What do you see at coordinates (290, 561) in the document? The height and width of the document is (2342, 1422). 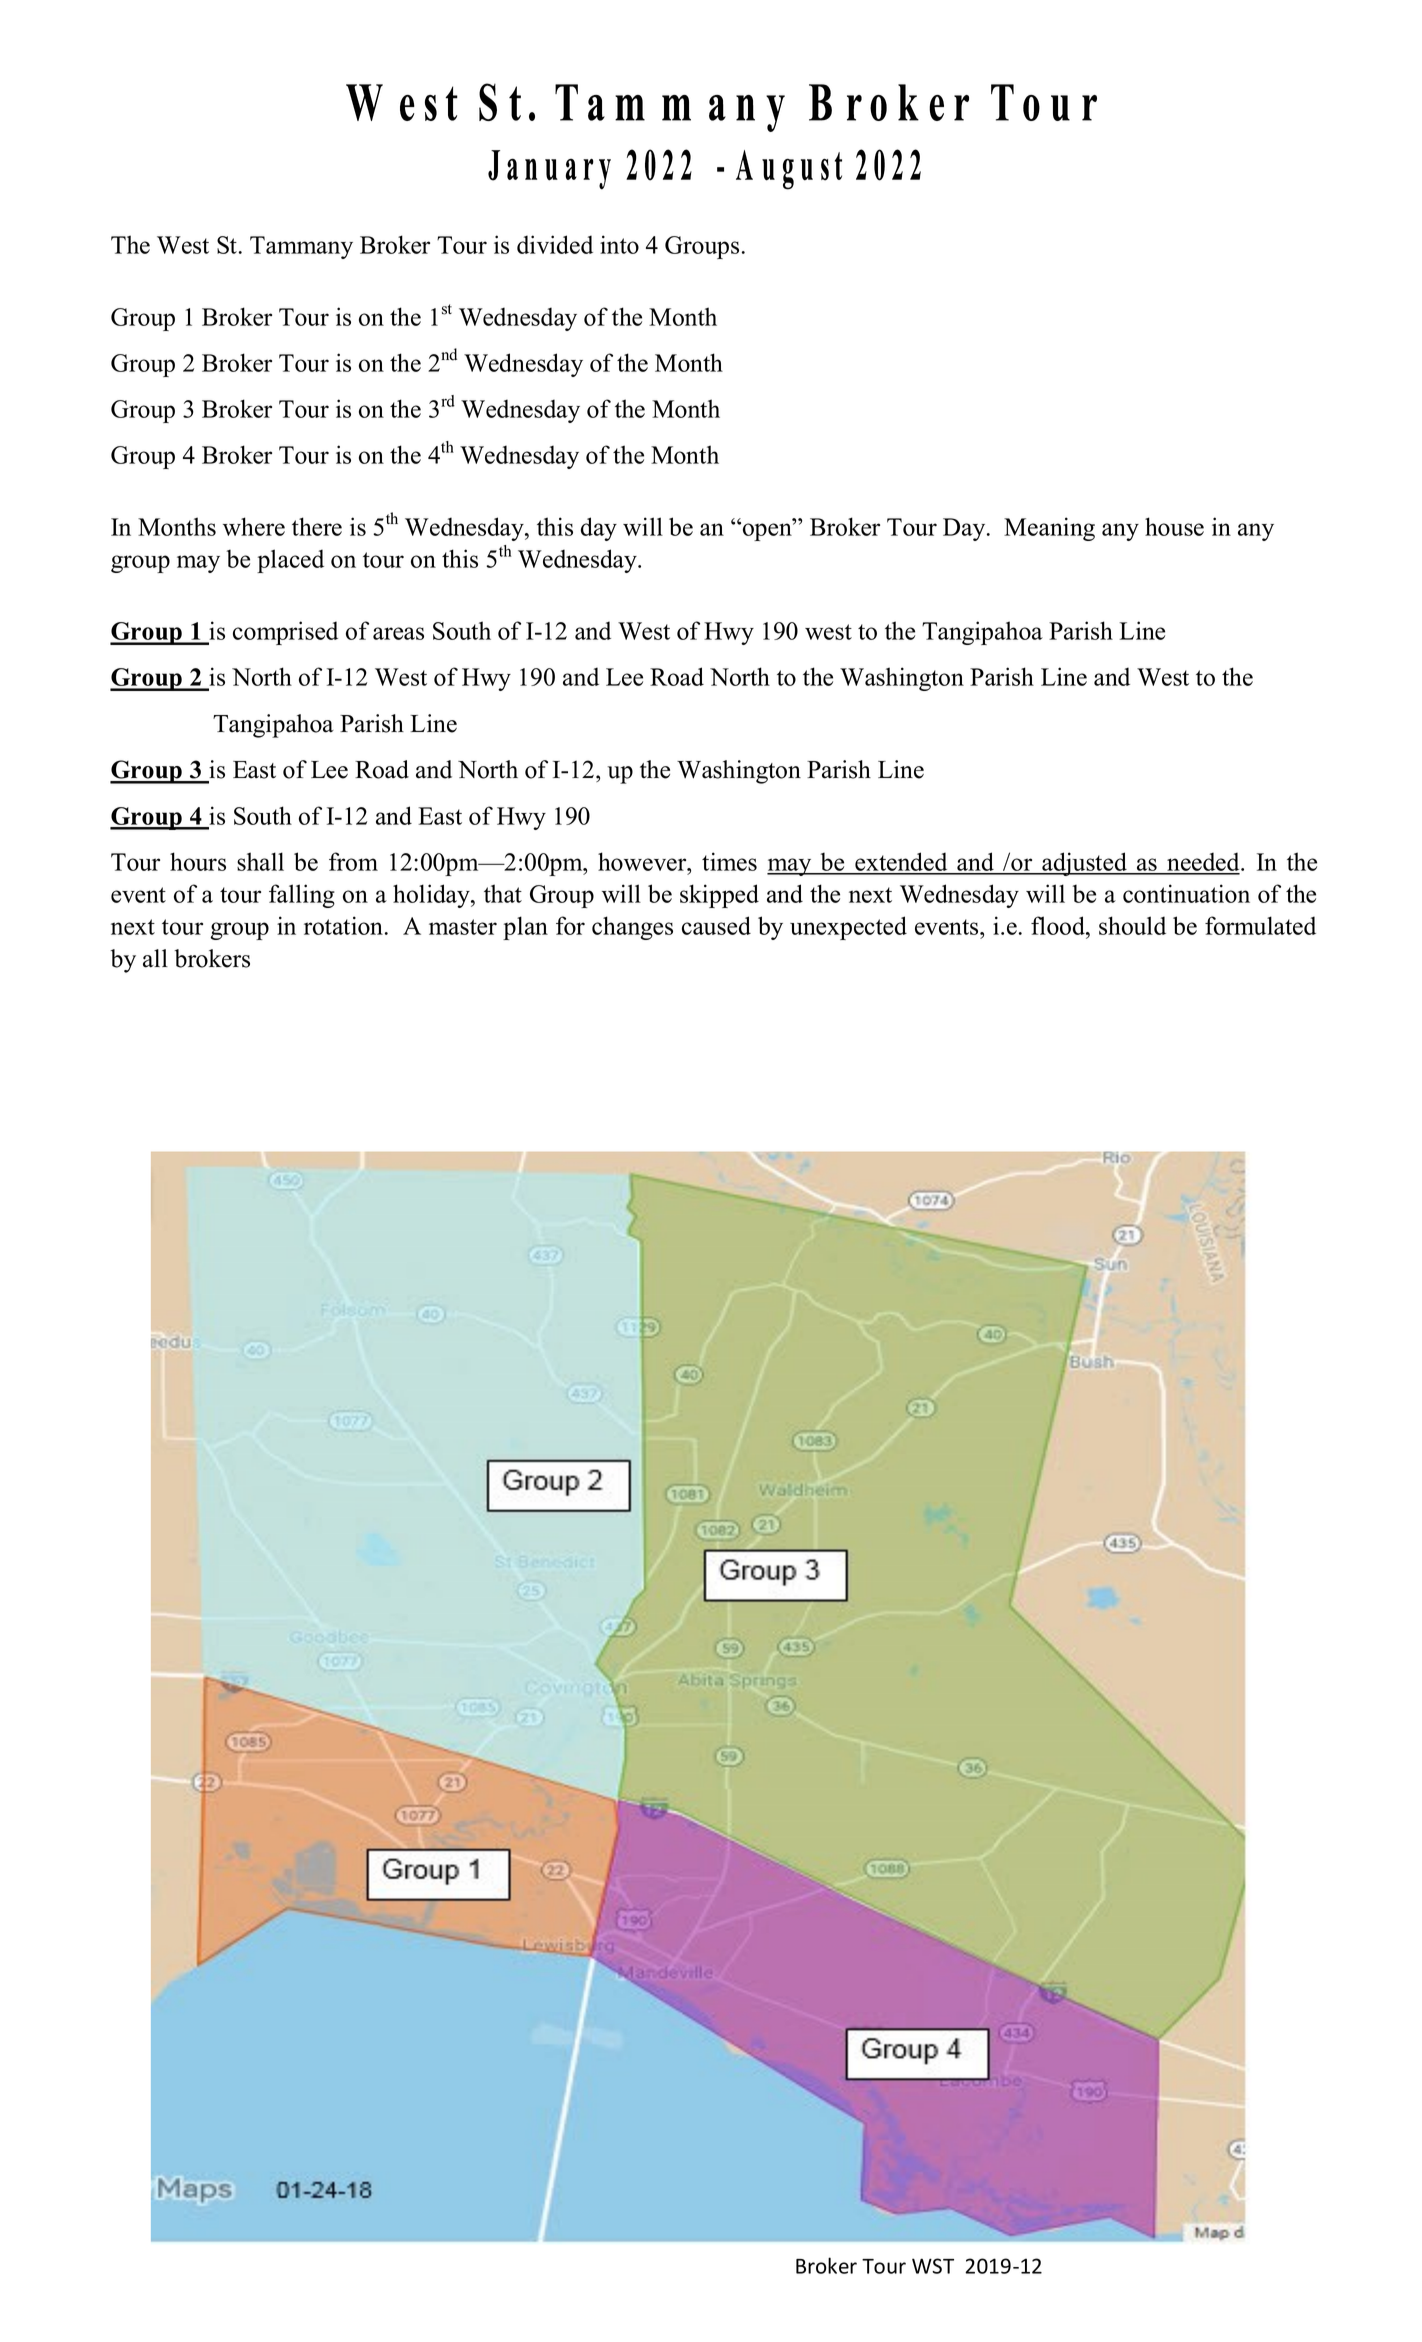 I see `placed` at bounding box center [290, 561].
